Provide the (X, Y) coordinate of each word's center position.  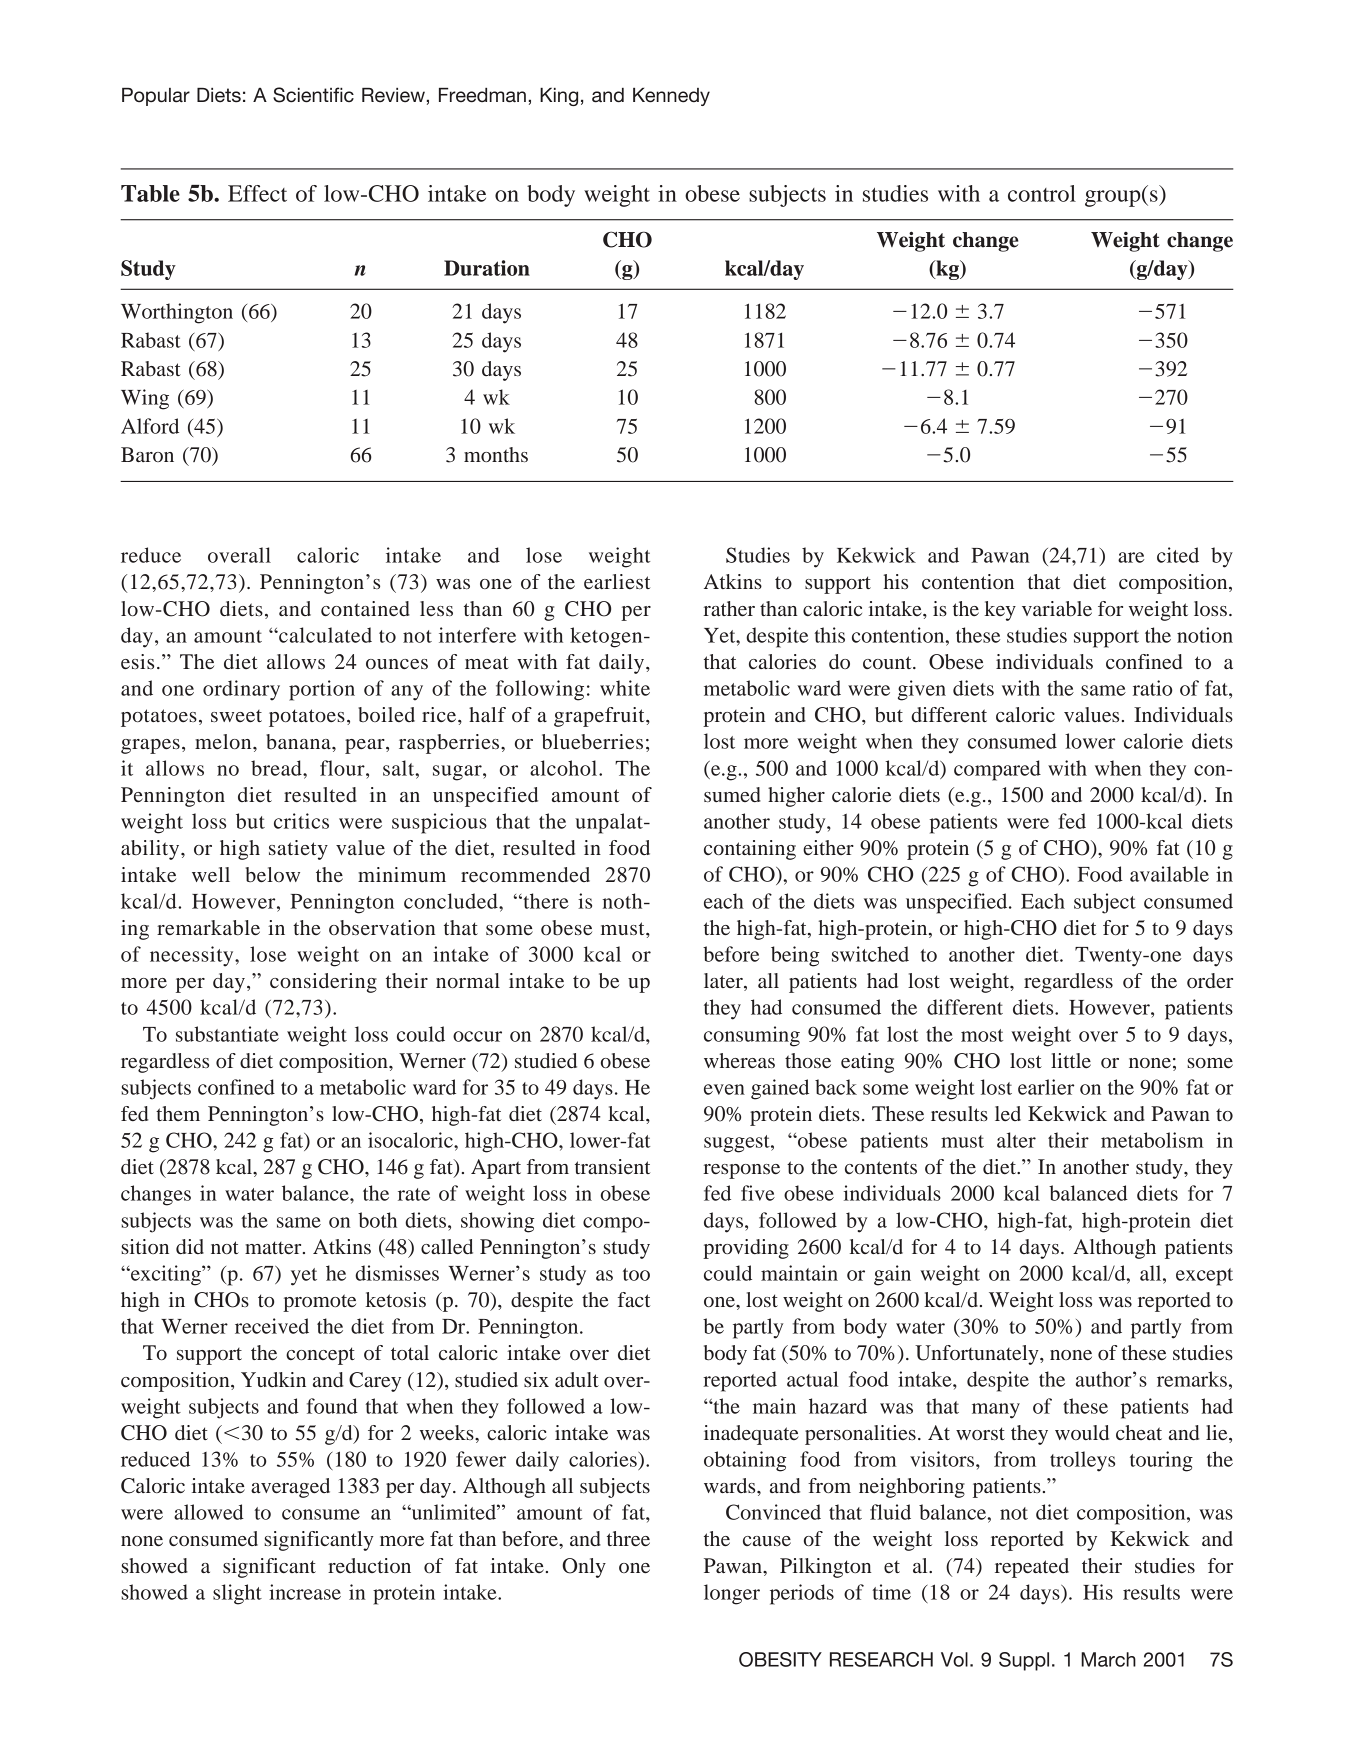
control (1042, 193)
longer (732, 1594)
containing (750, 850)
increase (305, 1592)
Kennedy (671, 97)
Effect (257, 193)
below (273, 874)
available (1169, 874)
